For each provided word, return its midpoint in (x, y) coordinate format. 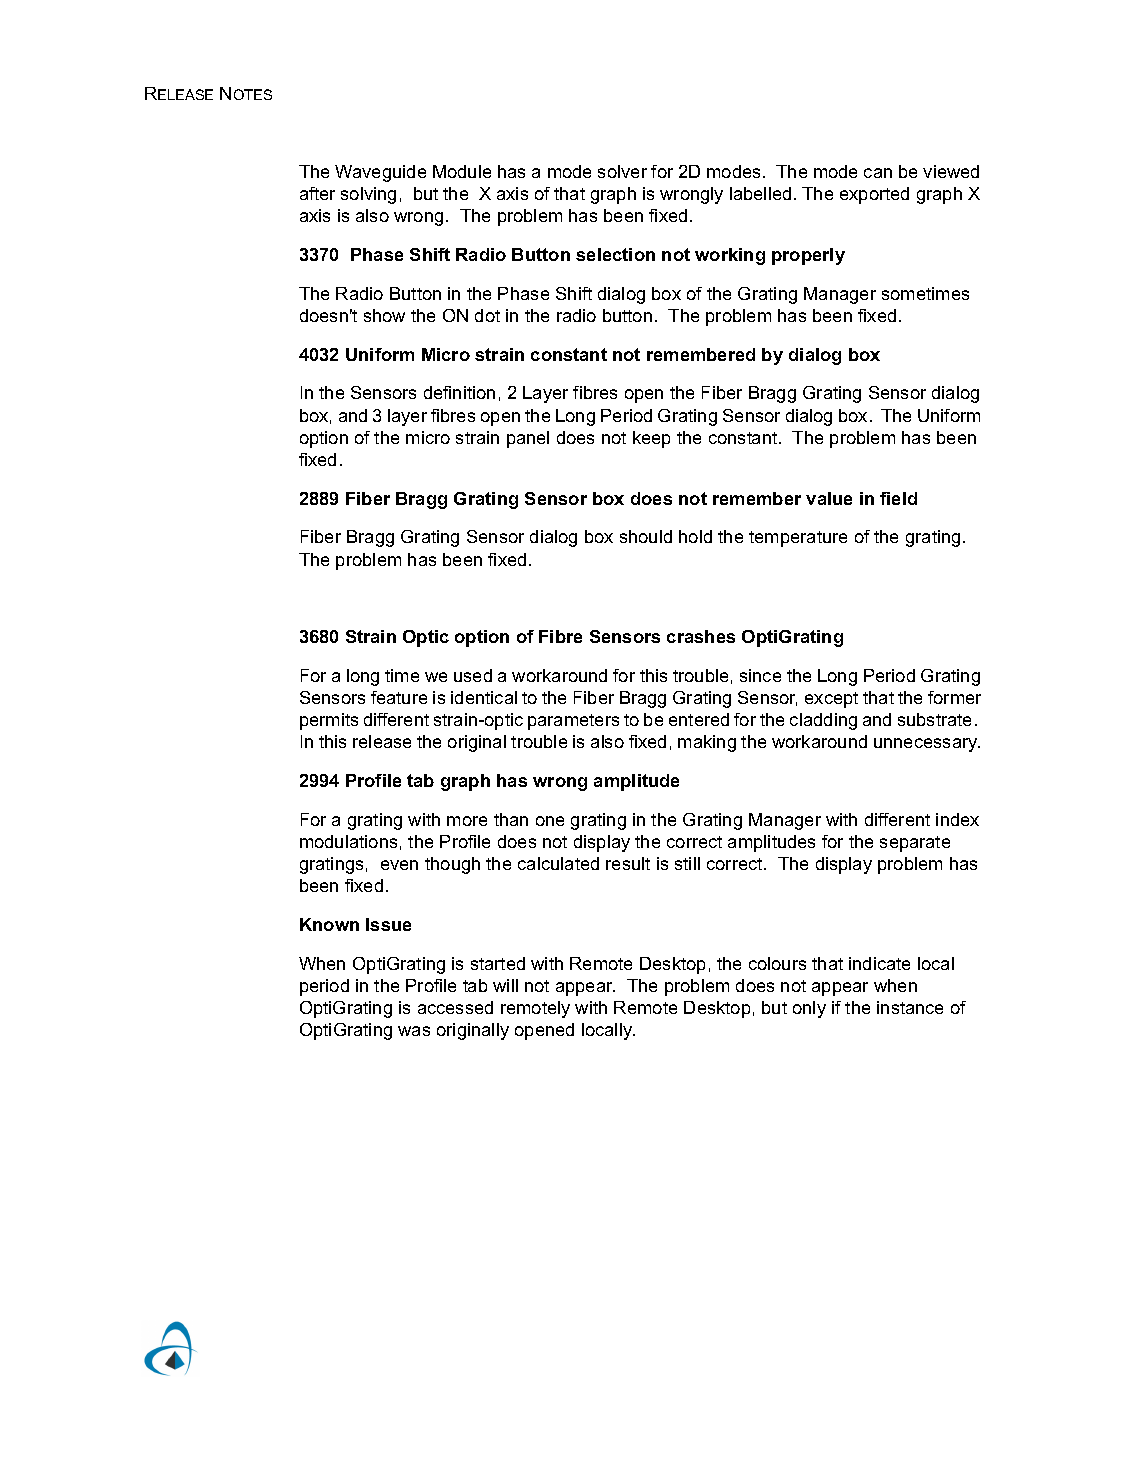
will (505, 985)
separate (915, 844)
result (628, 863)
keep (651, 439)
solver (622, 171)
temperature (798, 539)
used (473, 675)
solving (368, 195)
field (898, 498)
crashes (701, 636)
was (414, 1031)
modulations (348, 841)
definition (459, 392)
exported (874, 195)
